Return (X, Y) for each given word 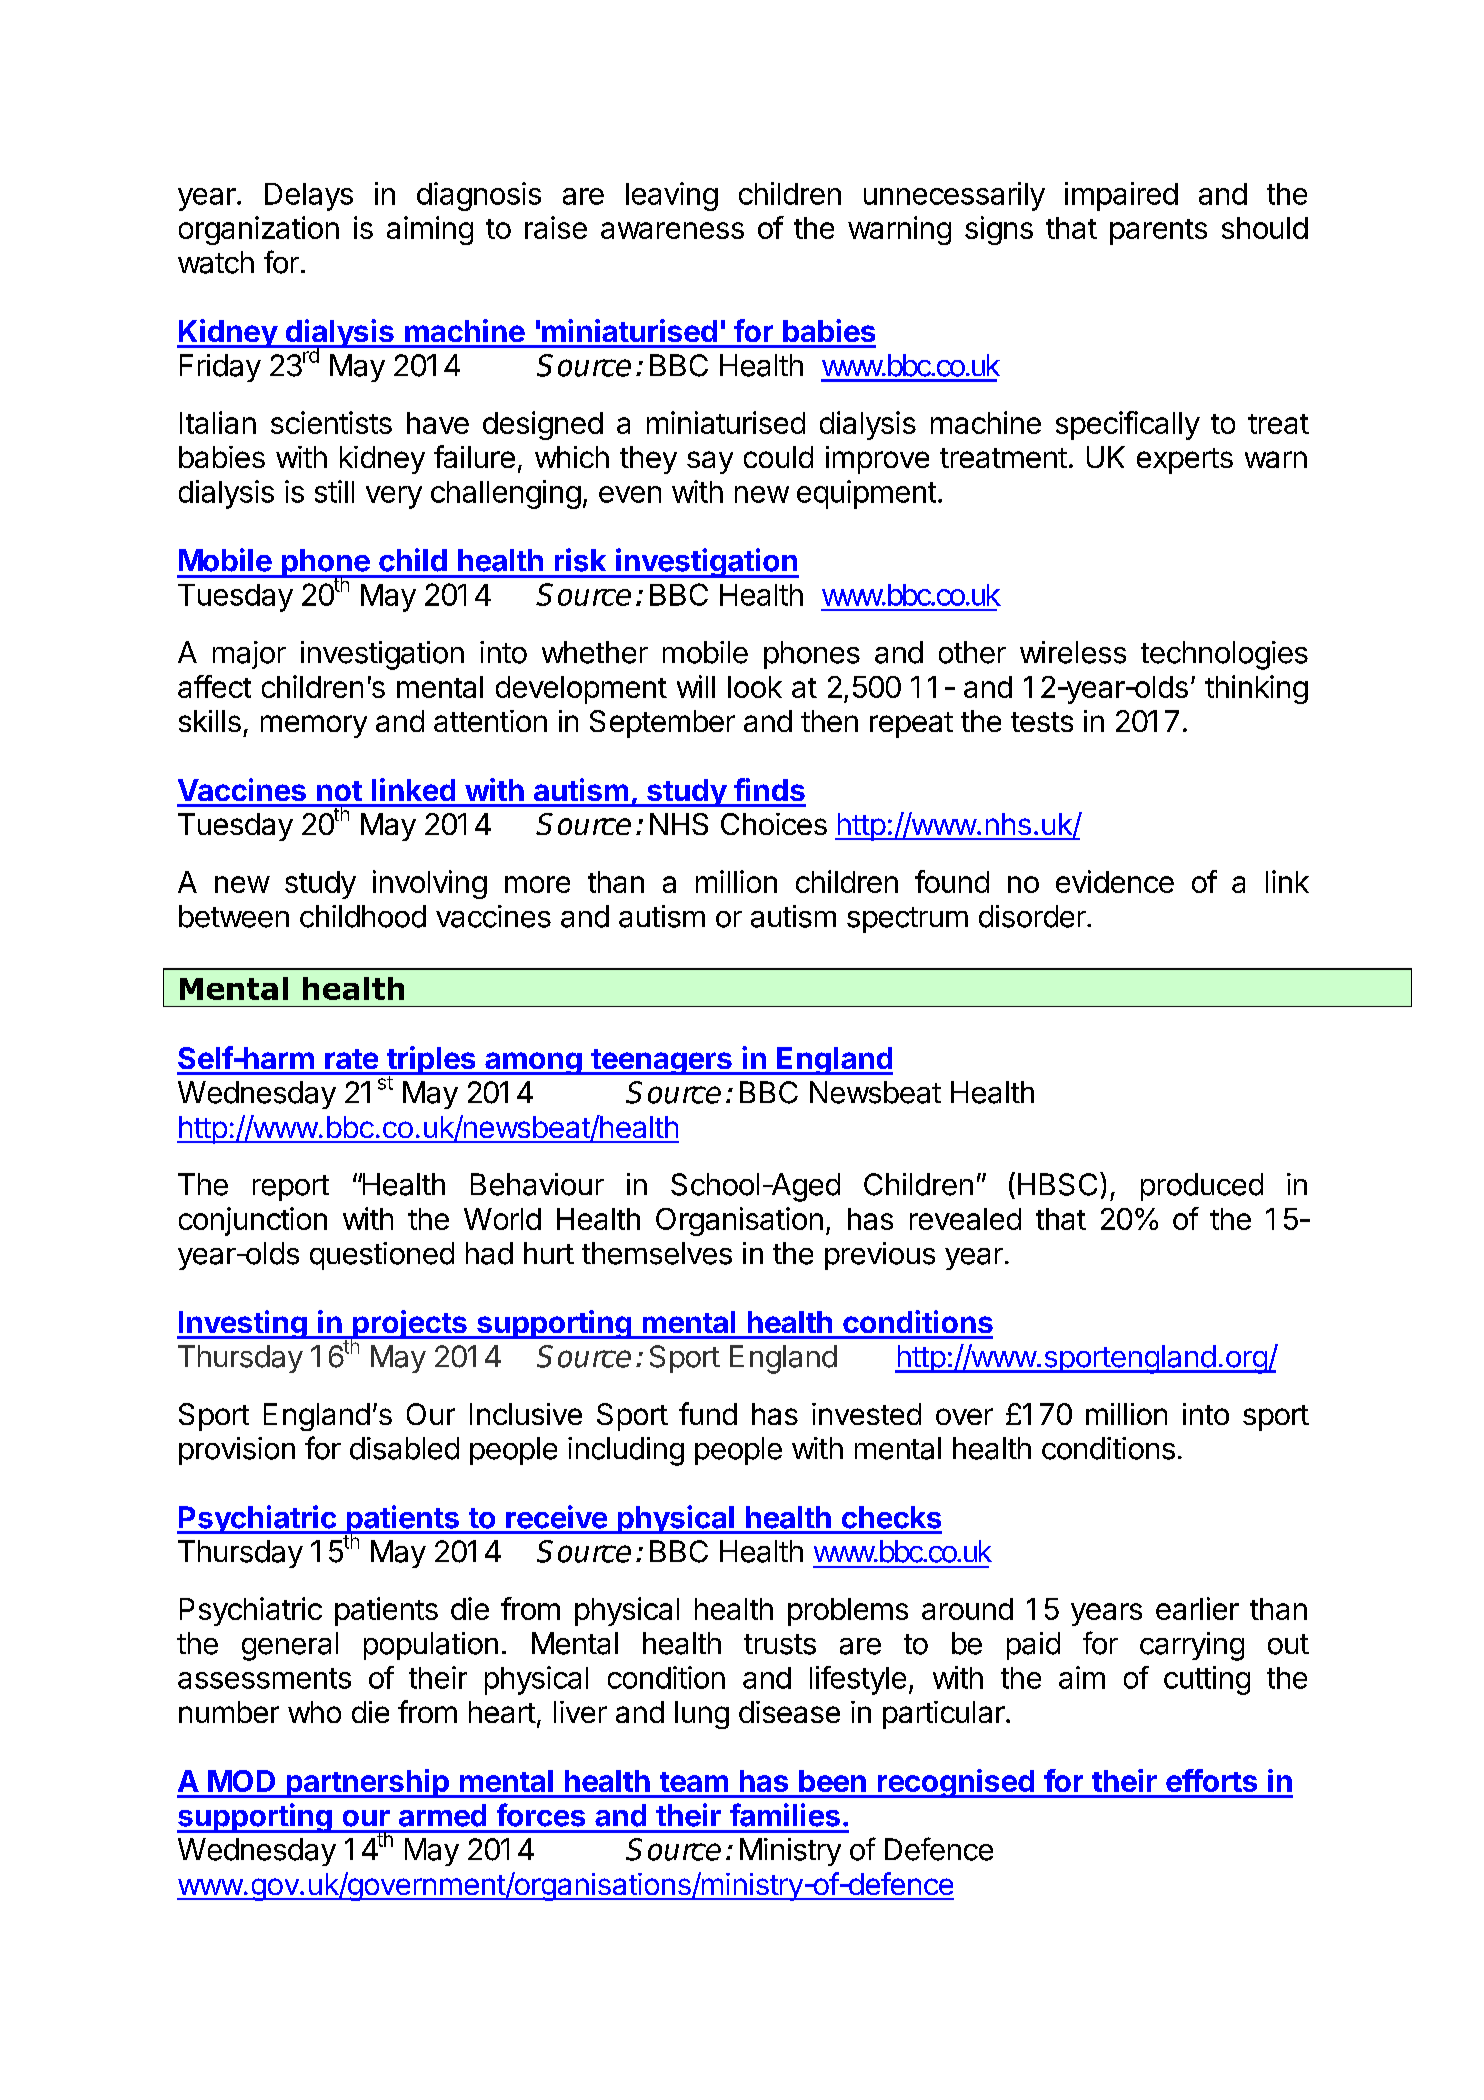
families (785, 1815)
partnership (367, 1783)
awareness (672, 230)
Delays (309, 197)
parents (1158, 232)
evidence (1115, 881)
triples (431, 1062)
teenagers (661, 1062)
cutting (1207, 1680)
